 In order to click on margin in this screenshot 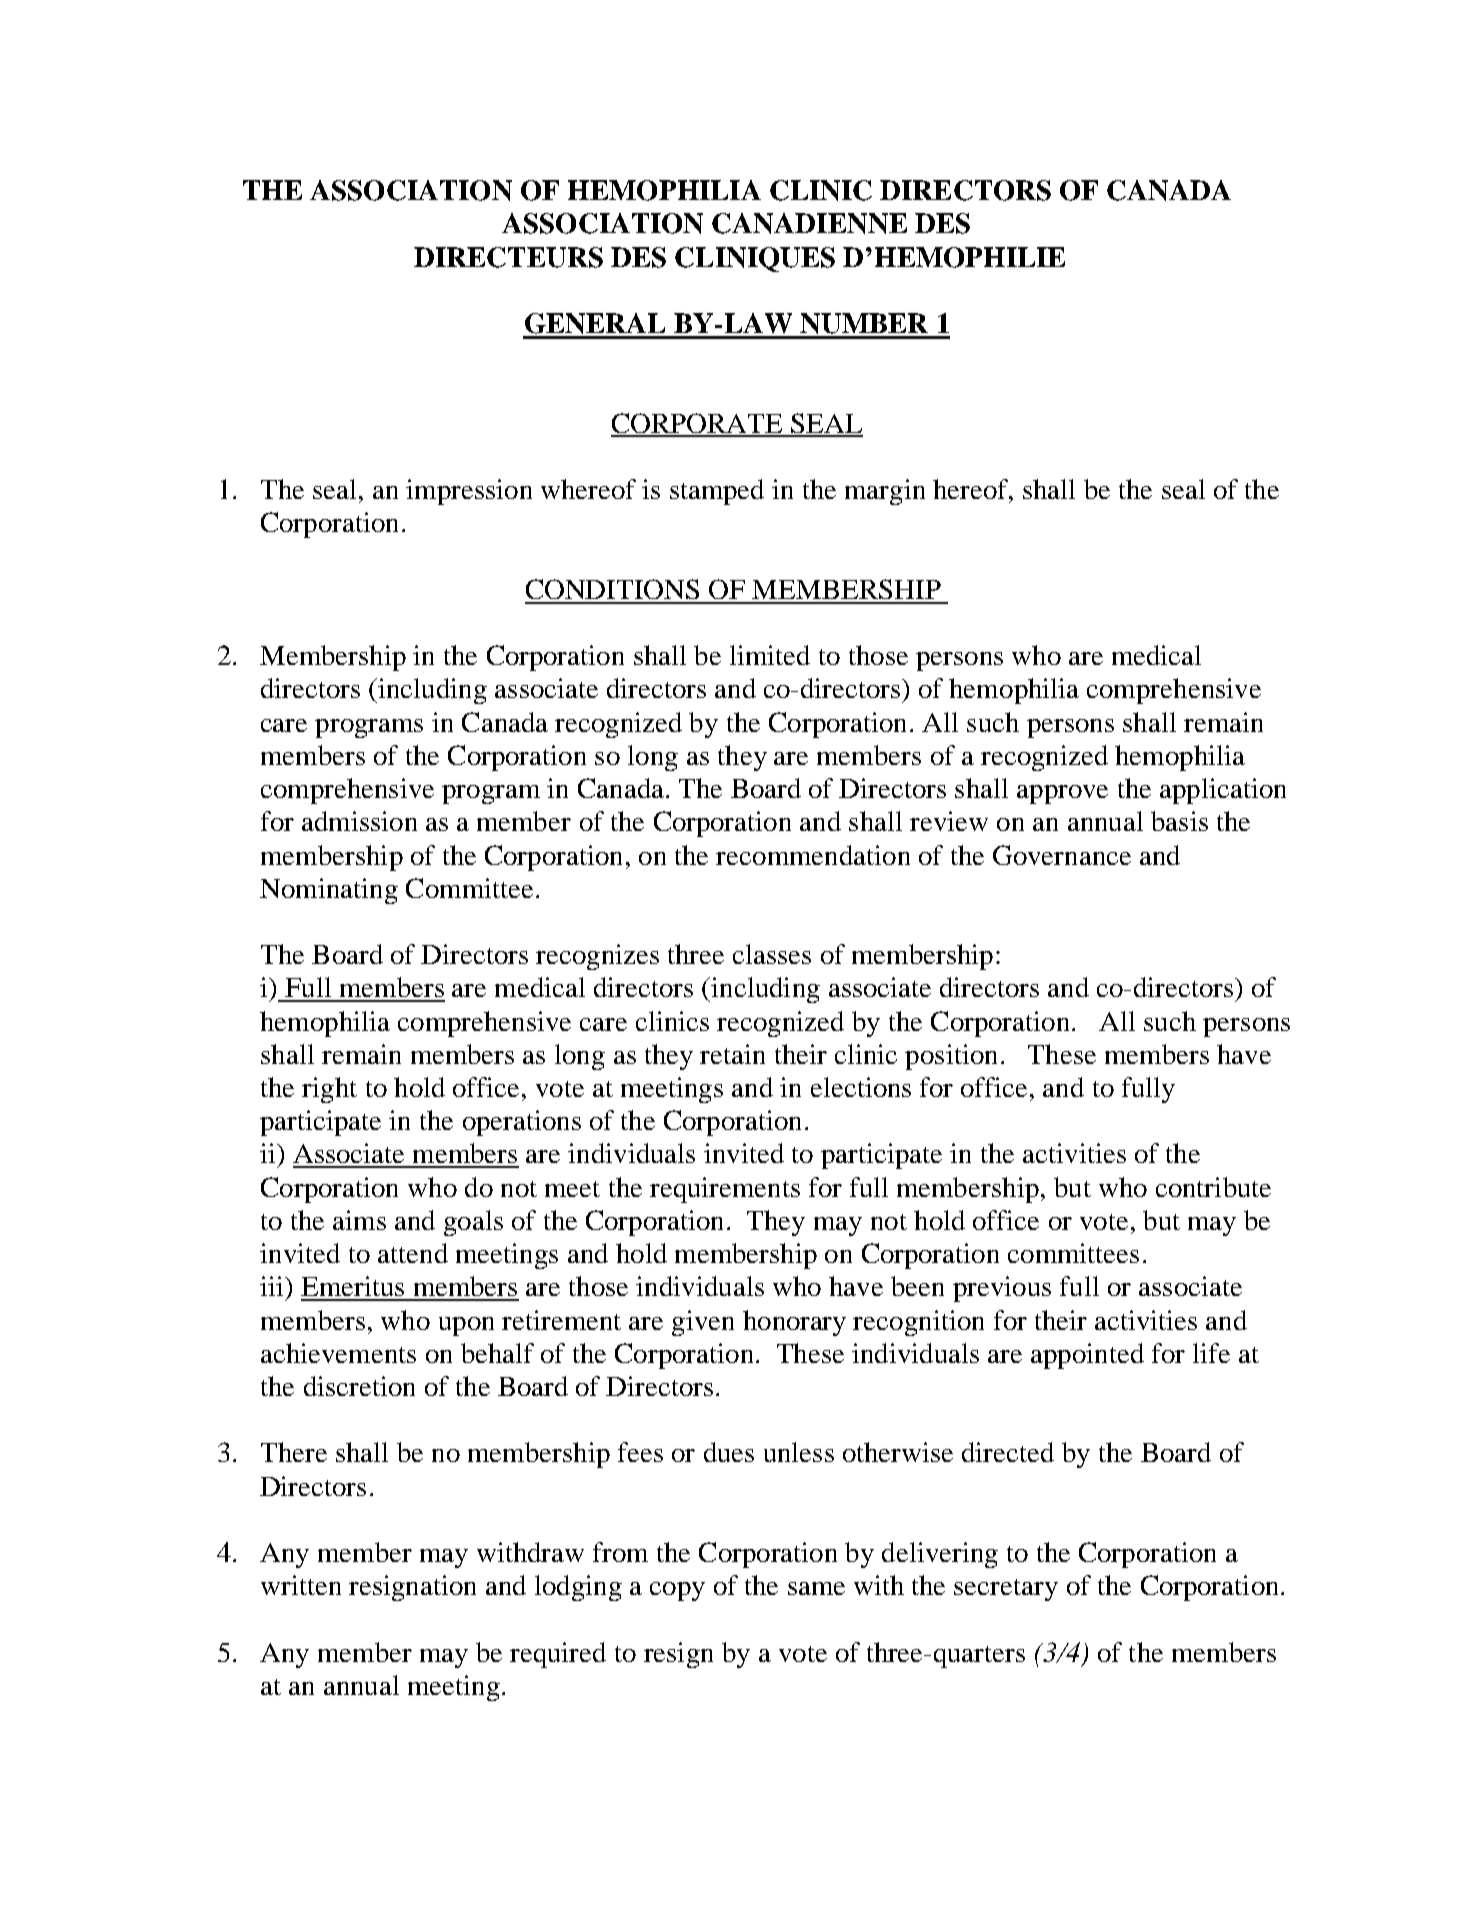, I will do `click(885, 492)`.
